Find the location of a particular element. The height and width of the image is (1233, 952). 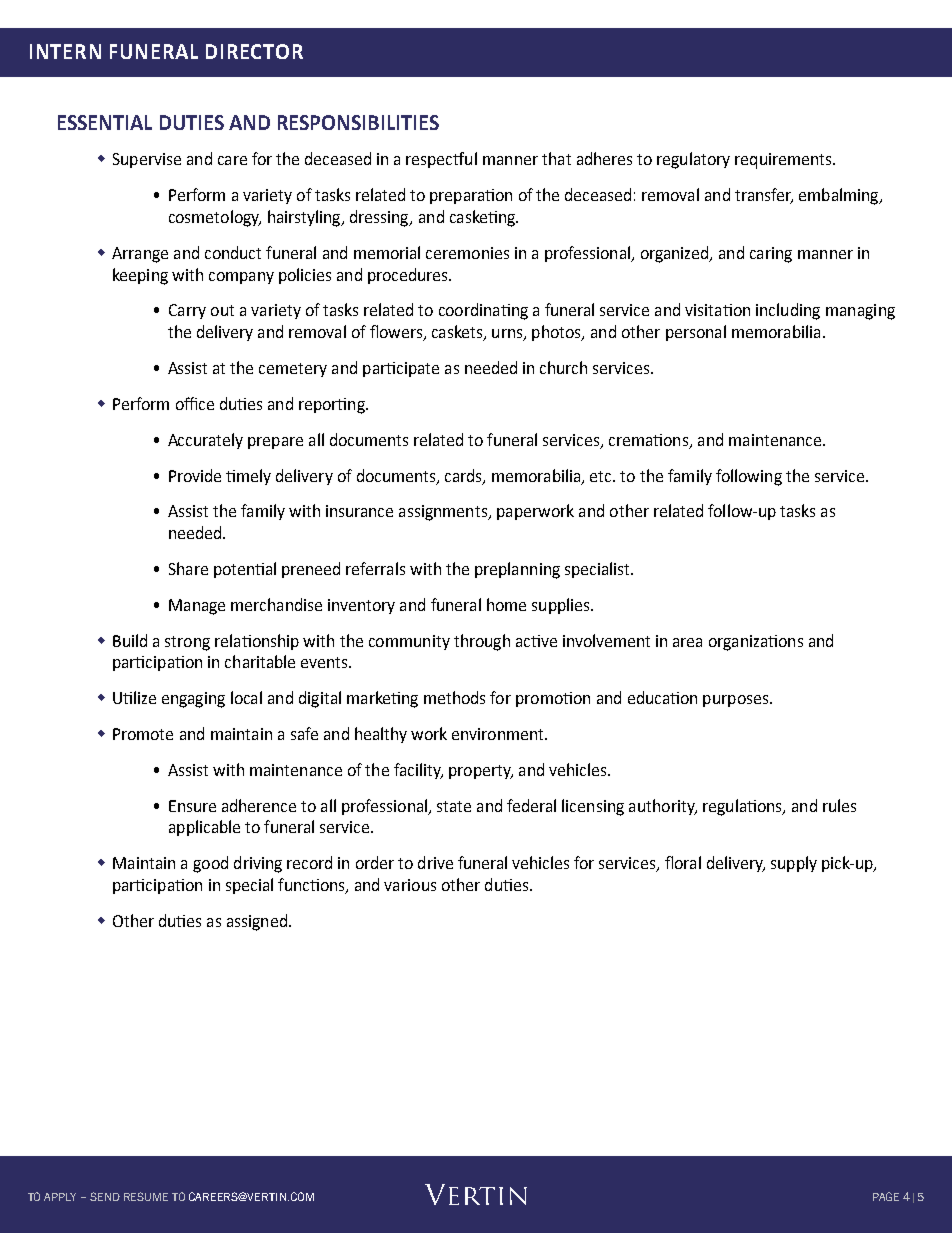

Build is located at coordinates (130, 640).
